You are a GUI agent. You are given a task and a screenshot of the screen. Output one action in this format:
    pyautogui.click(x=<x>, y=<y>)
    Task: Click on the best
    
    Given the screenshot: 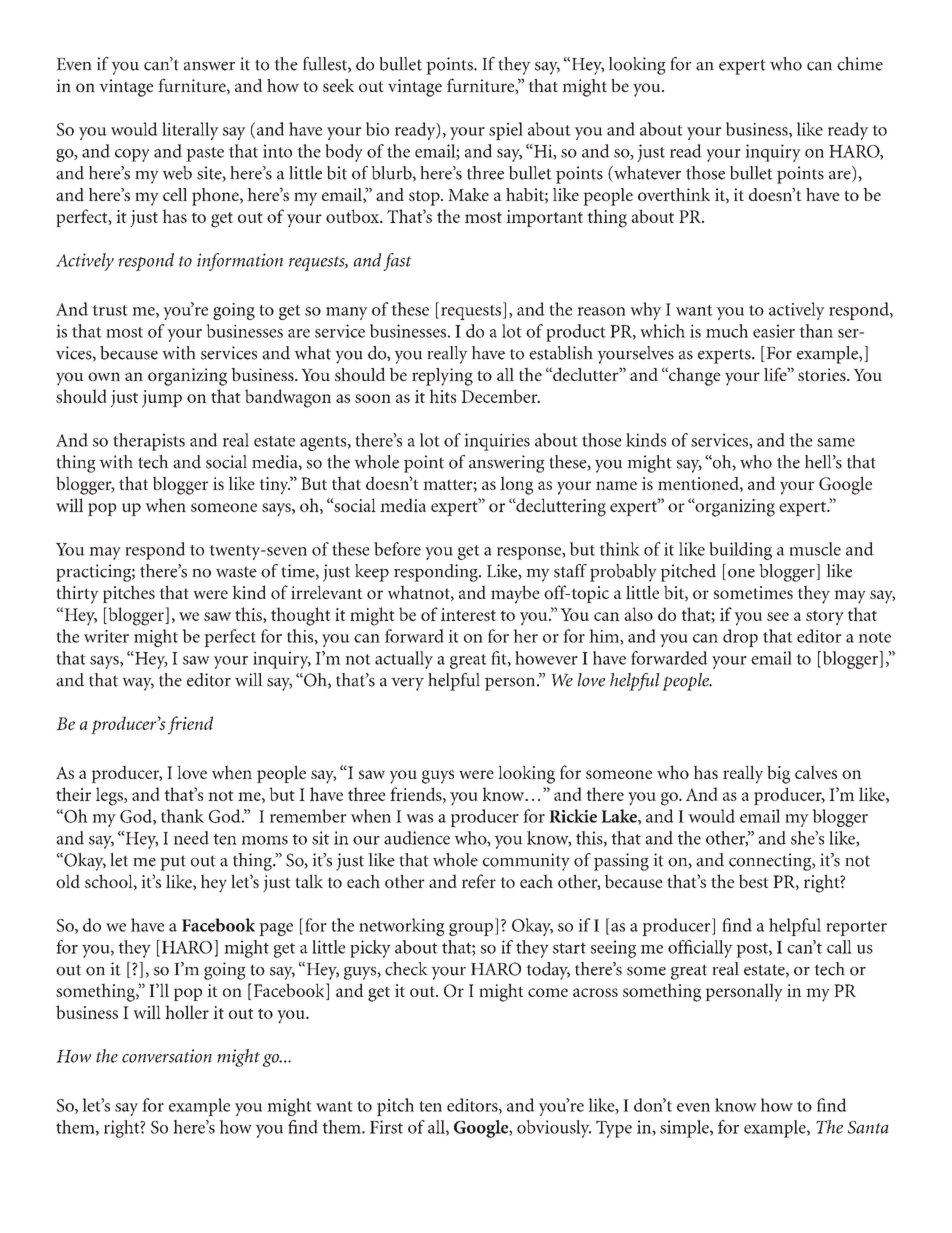 What is the action you would take?
    pyautogui.click(x=754, y=881)
